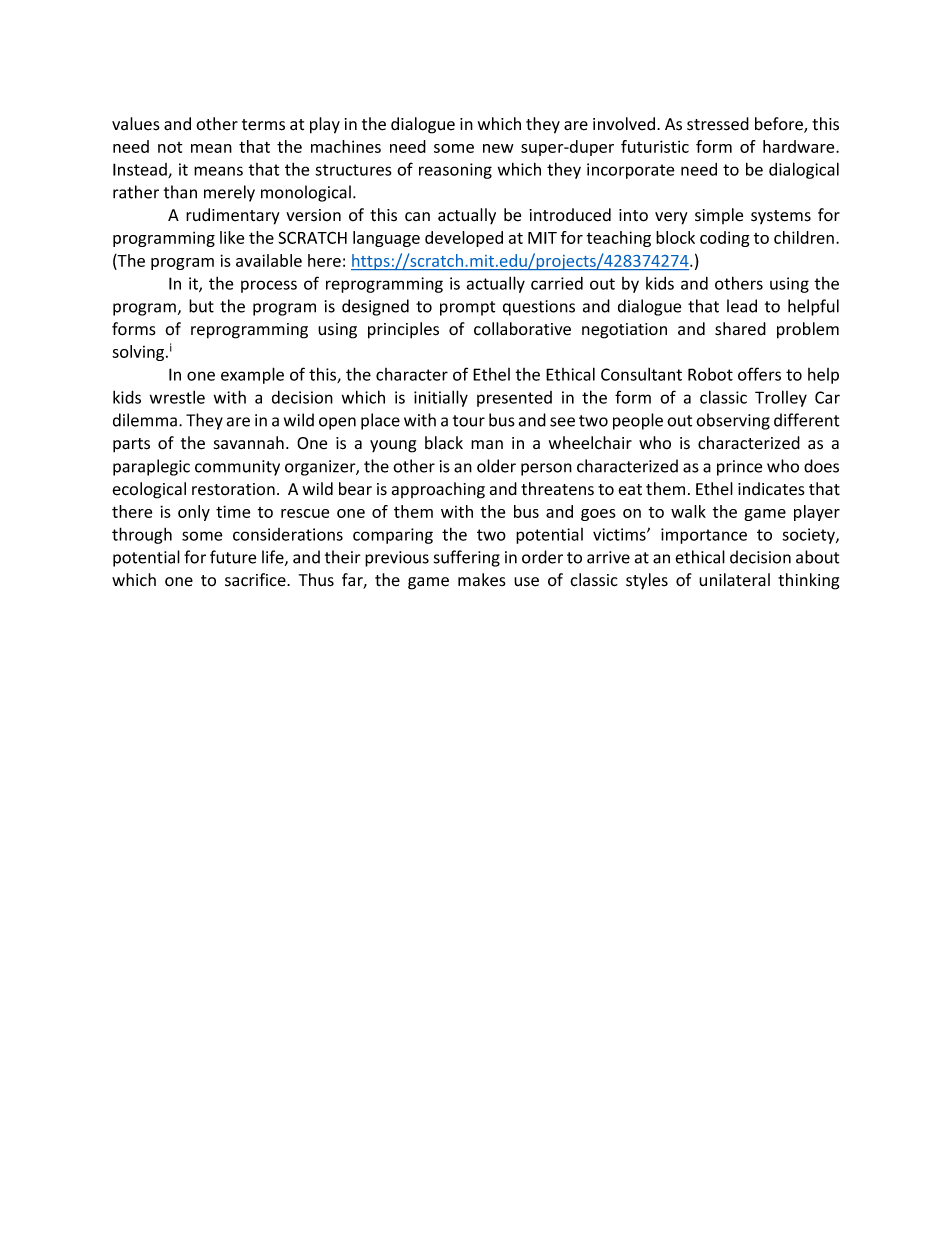 This screenshot has width=952, height=1233. What do you see at coordinates (733, 421) in the screenshot?
I see `observing` at bounding box center [733, 421].
